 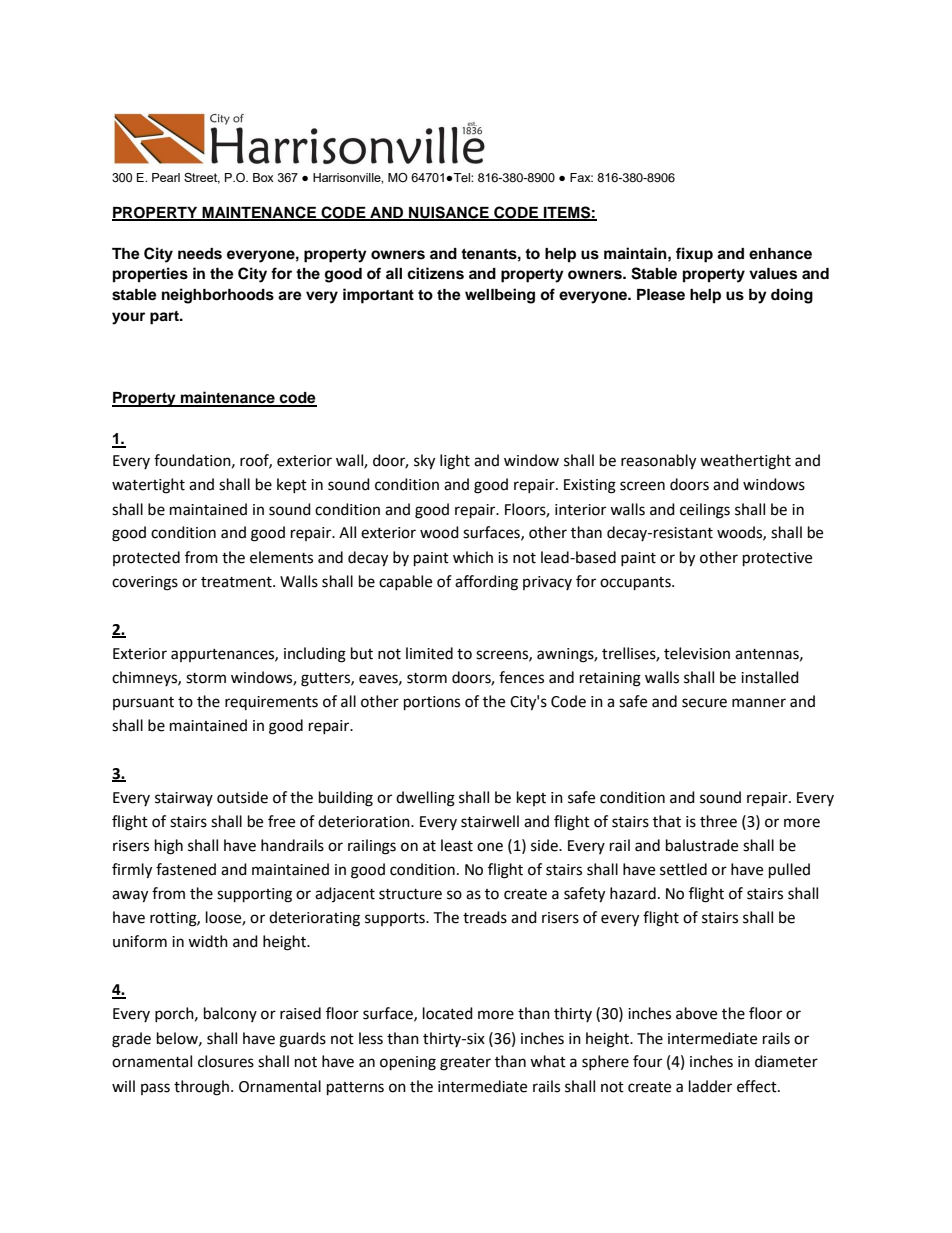 I want to click on closures, so click(x=226, y=1061).
